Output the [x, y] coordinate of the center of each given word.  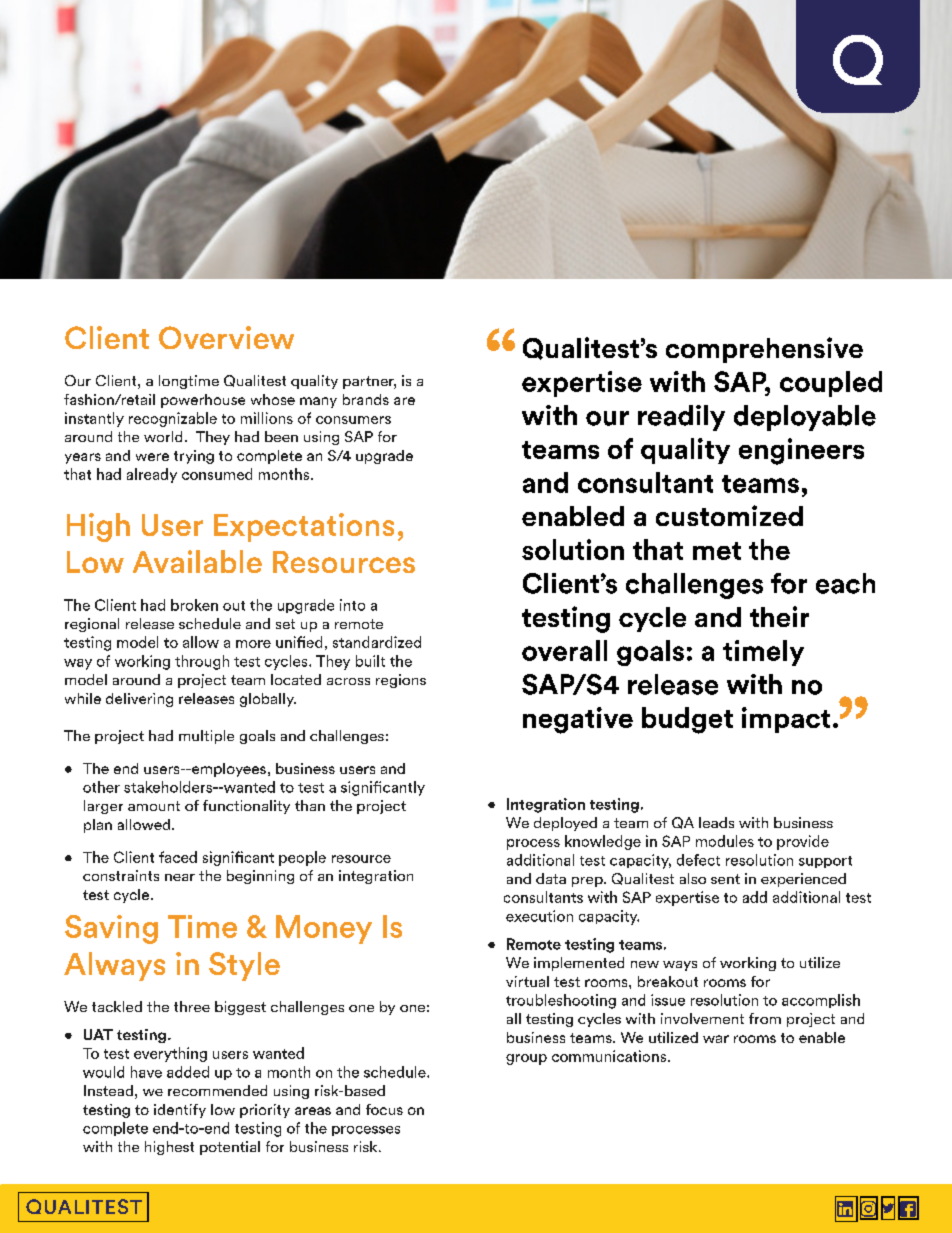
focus [384, 1109]
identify [180, 1111]
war [716, 1039]
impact [786, 720]
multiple [206, 737]
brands [366, 399]
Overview [226, 337]
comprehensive [764, 350]
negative [578, 720]
